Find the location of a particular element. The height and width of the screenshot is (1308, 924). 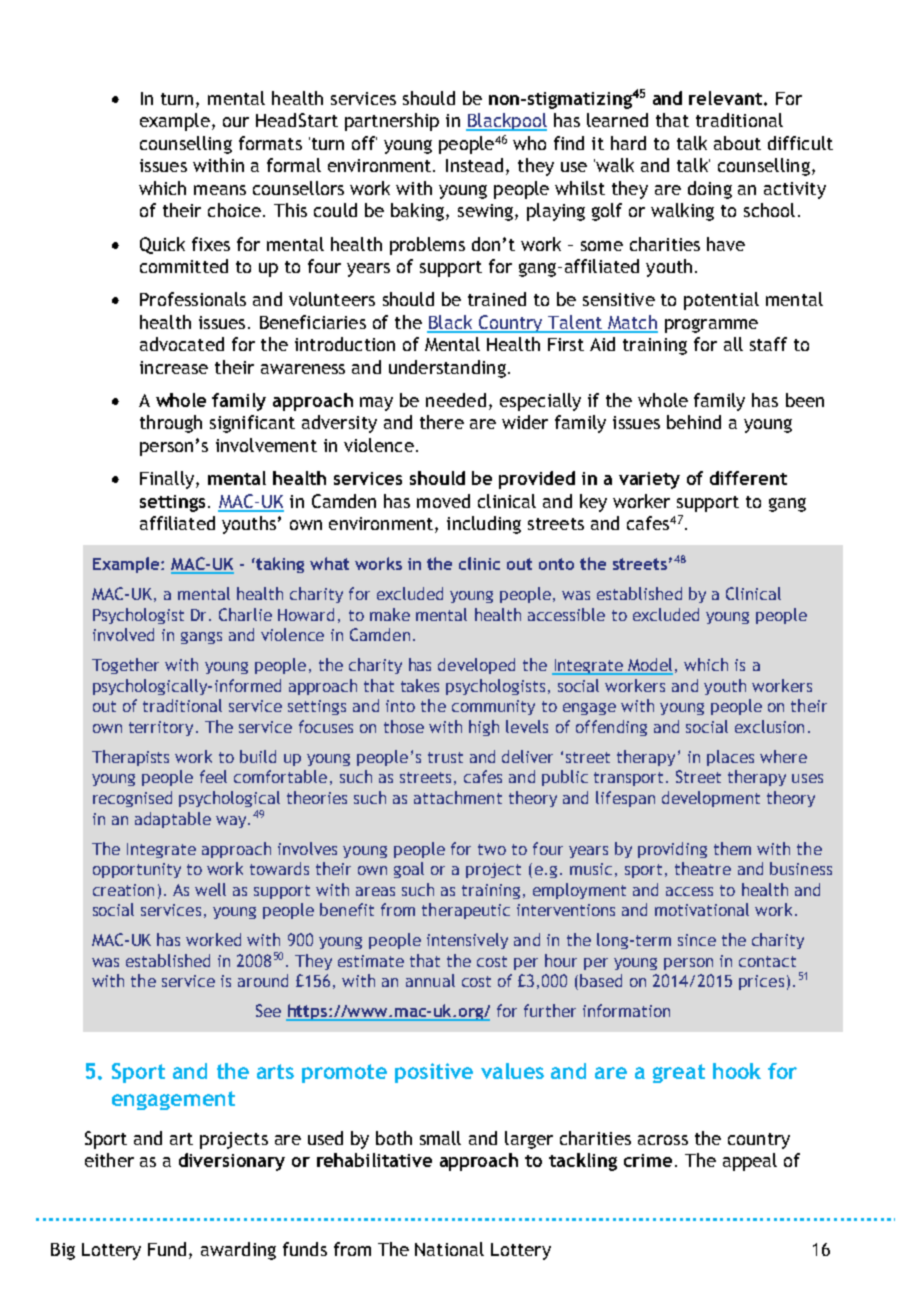

Model is located at coordinates (649, 666).
